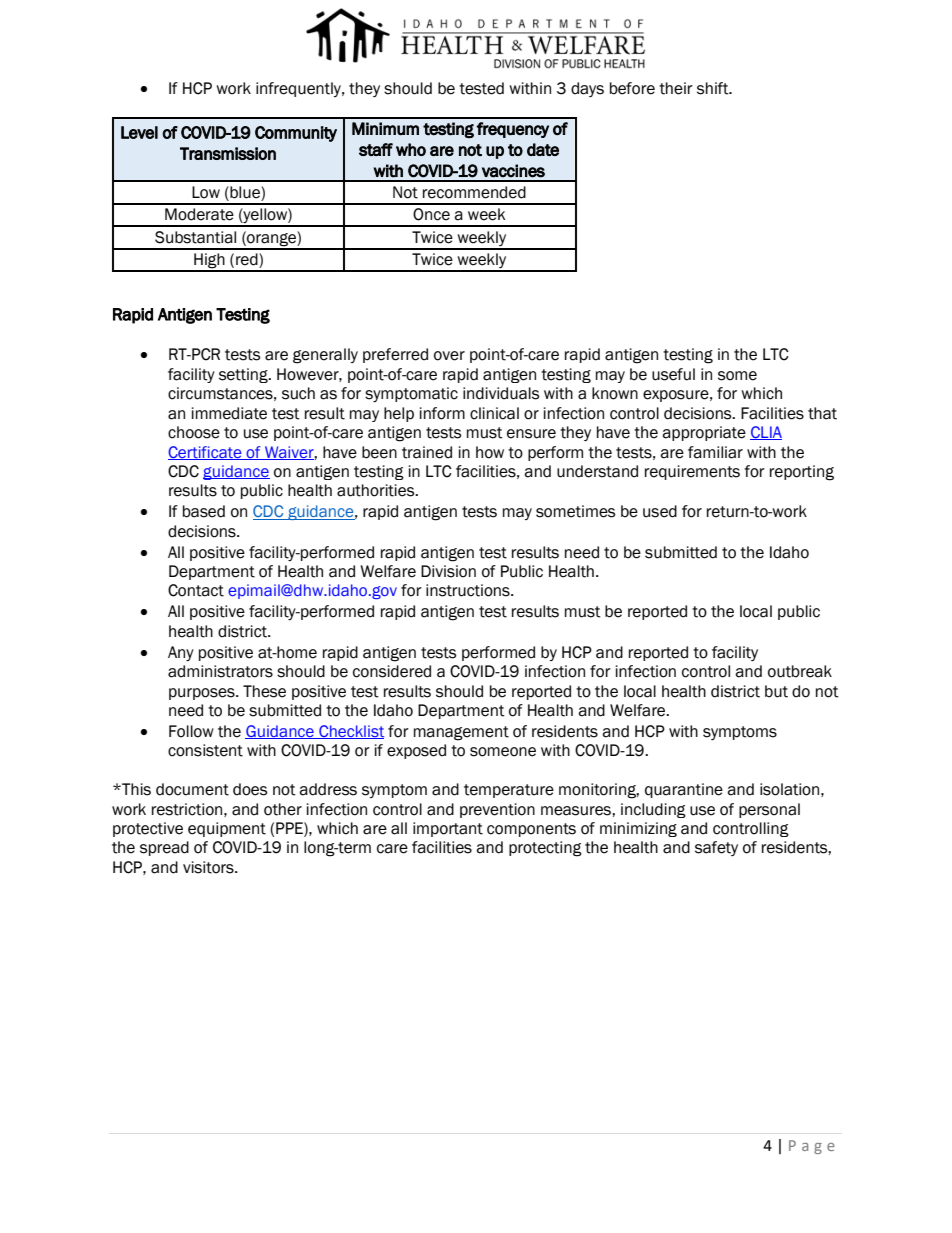  What do you see at coordinates (164, 848) in the image?
I see `spread` at bounding box center [164, 848].
